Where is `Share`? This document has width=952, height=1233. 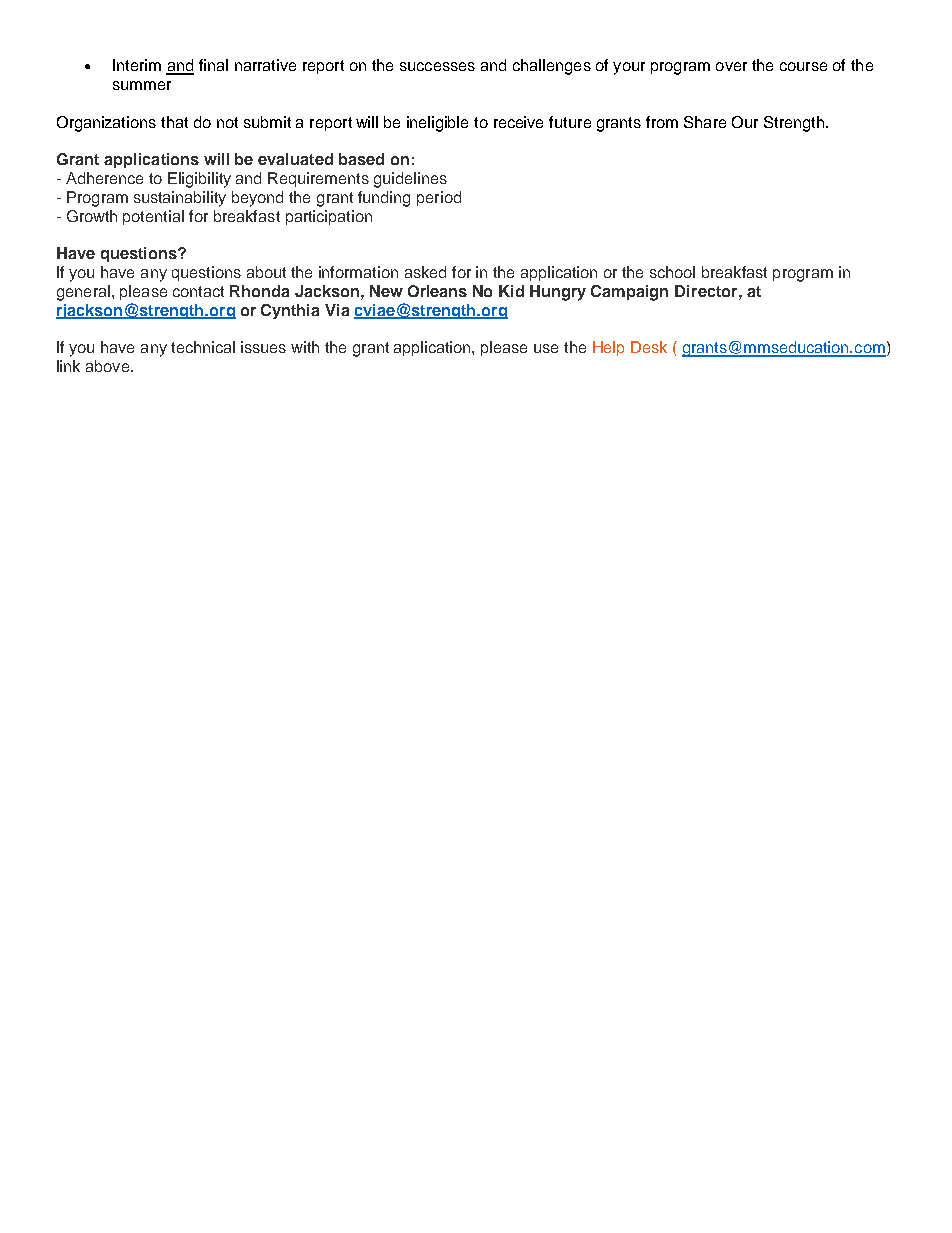 Share is located at coordinates (705, 122).
